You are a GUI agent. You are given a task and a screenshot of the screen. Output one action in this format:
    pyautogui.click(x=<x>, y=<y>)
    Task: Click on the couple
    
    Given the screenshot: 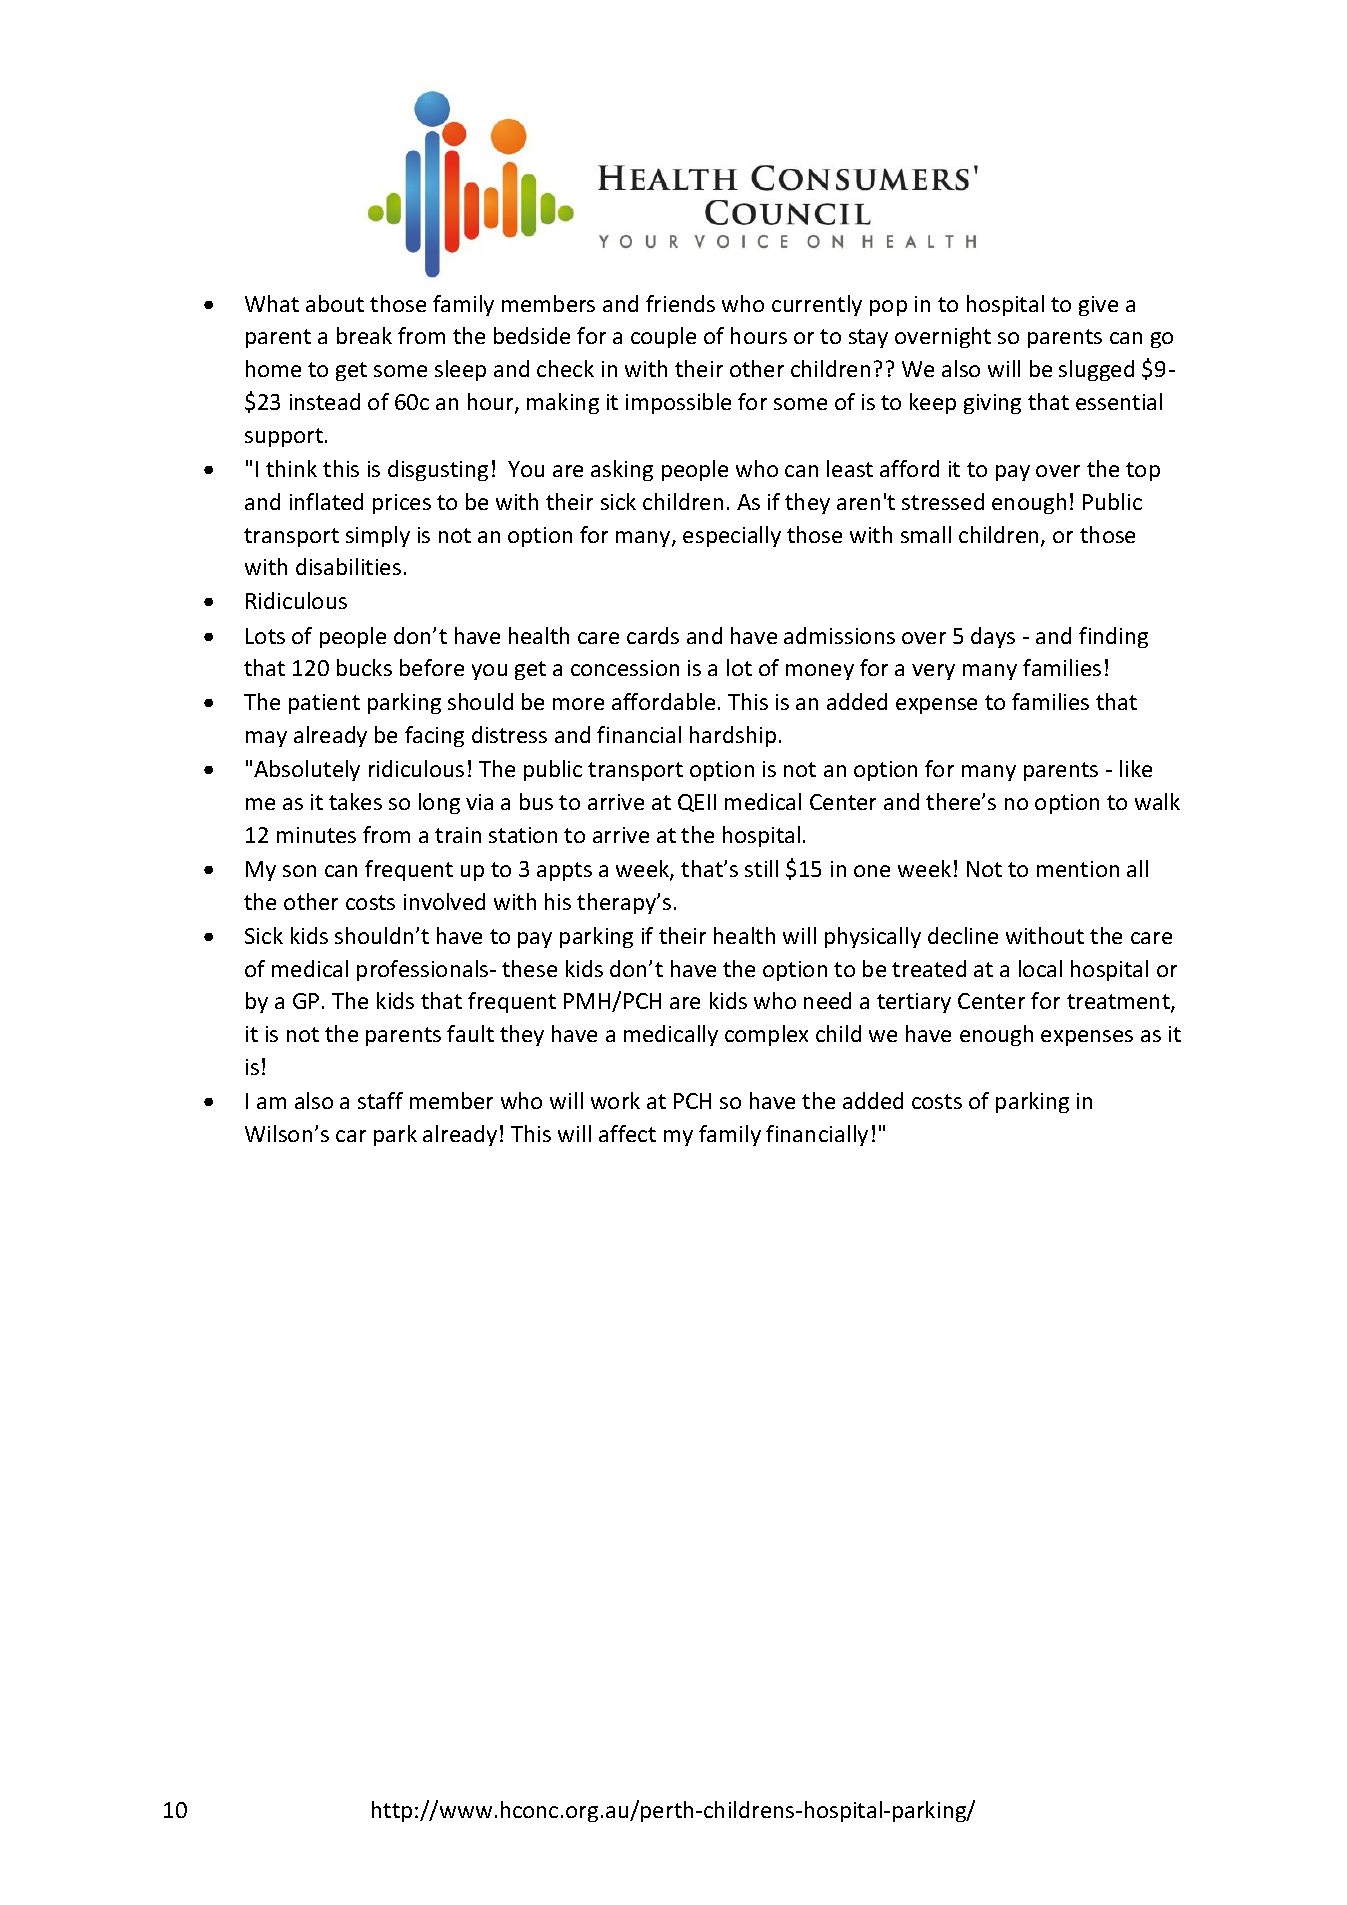 What is the action you would take?
    pyautogui.click(x=663, y=337)
